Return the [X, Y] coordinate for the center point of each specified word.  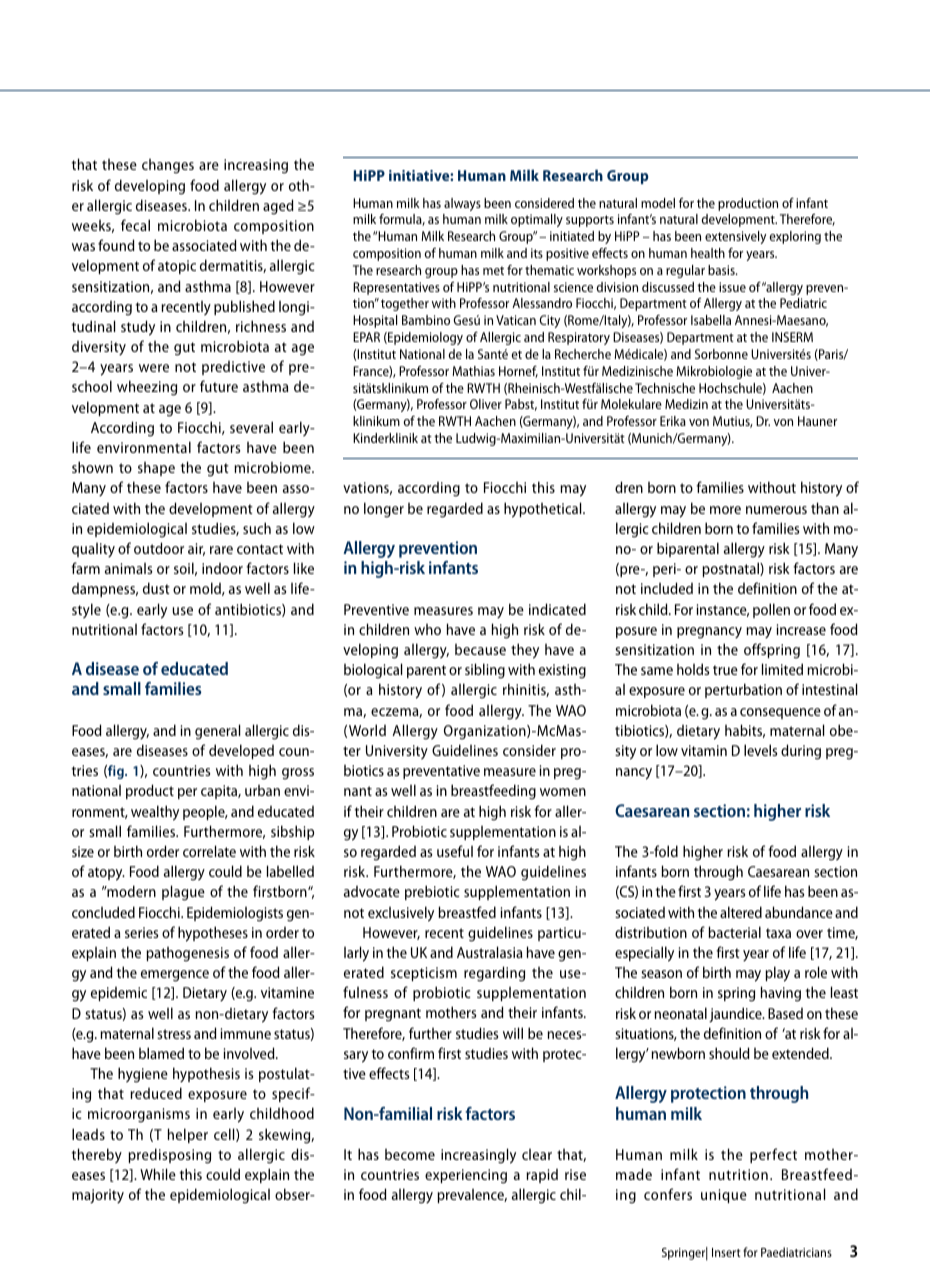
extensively [735, 237]
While [158, 1174]
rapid [542, 1176]
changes [168, 166]
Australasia [489, 952]
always [462, 204]
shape [156, 469]
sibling [485, 671]
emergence [175, 976]
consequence [780, 713]
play [777, 974]
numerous [776, 510]
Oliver [486, 404]
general [217, 732]
